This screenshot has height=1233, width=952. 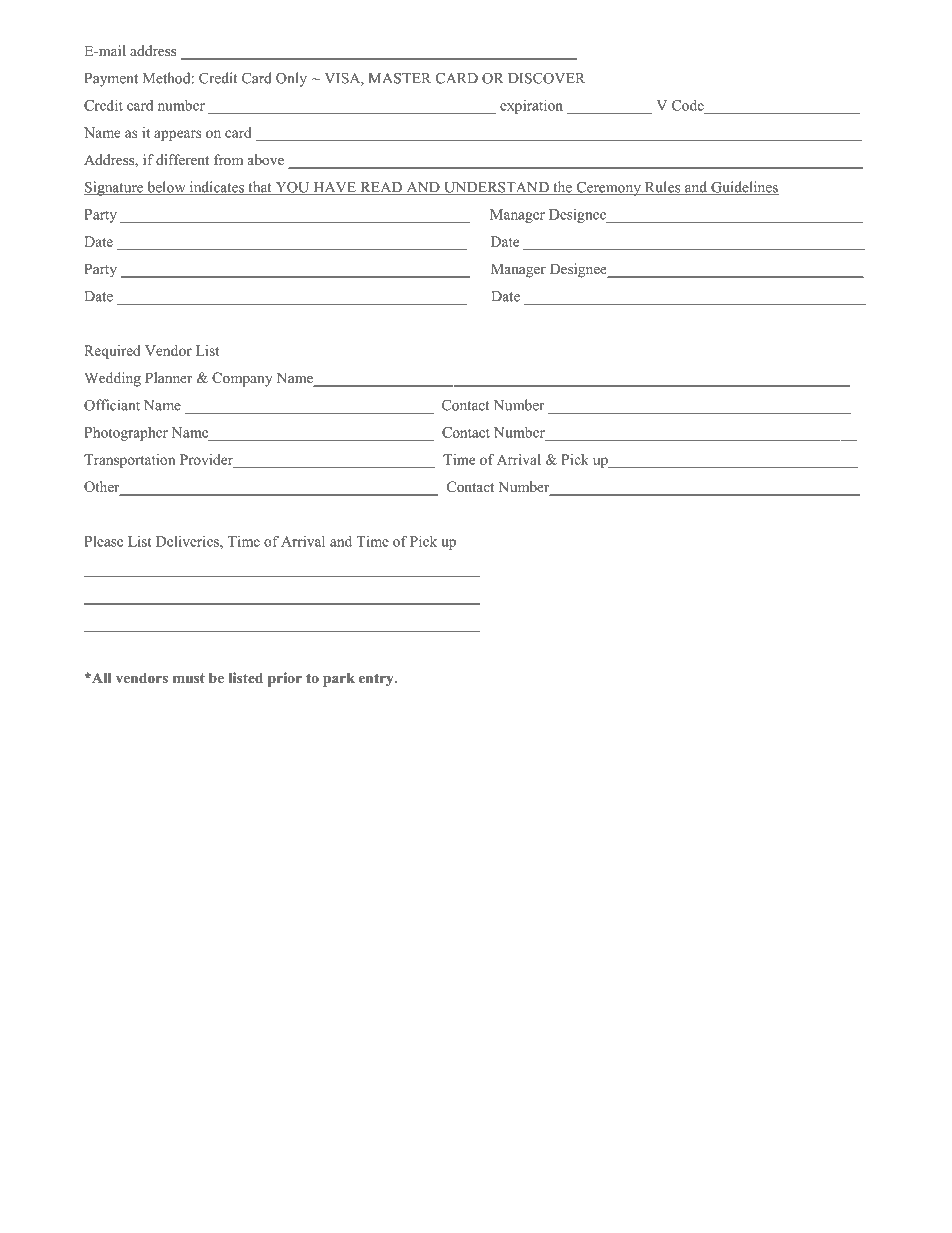 What do you see at coordinates (381, 188) in the screenshot?
I see `READ` at bounding box center [381, 188].
